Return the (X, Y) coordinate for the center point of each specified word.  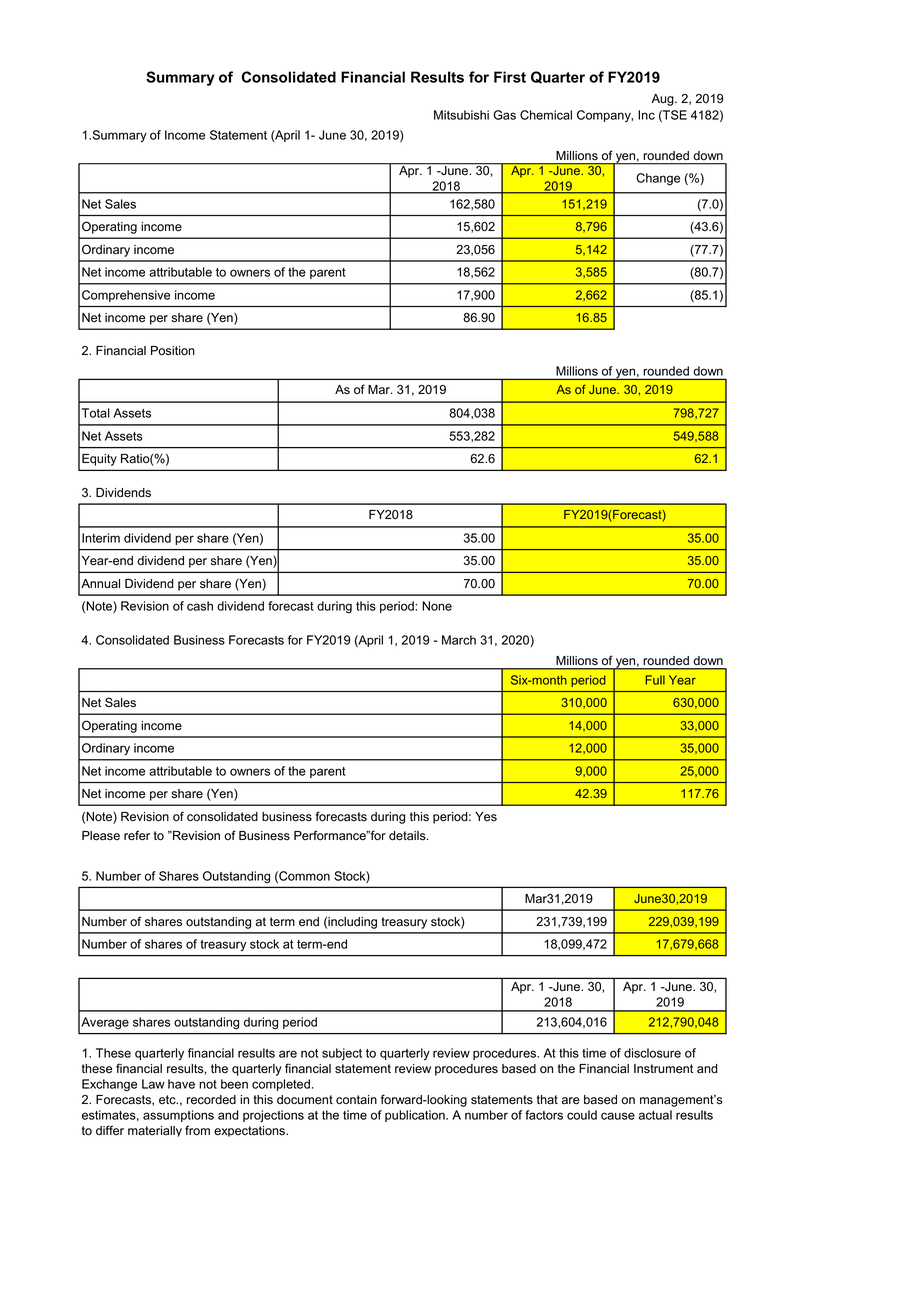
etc (168, 1100)
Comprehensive (126, 296)
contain (356, 1100)
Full (655, 680)
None (437, 606)
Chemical (546, 115)
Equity (99, 460)
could (582, 1115)
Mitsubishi (461, 115)
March (459, 640)
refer (137, 835)
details (408, 836)
